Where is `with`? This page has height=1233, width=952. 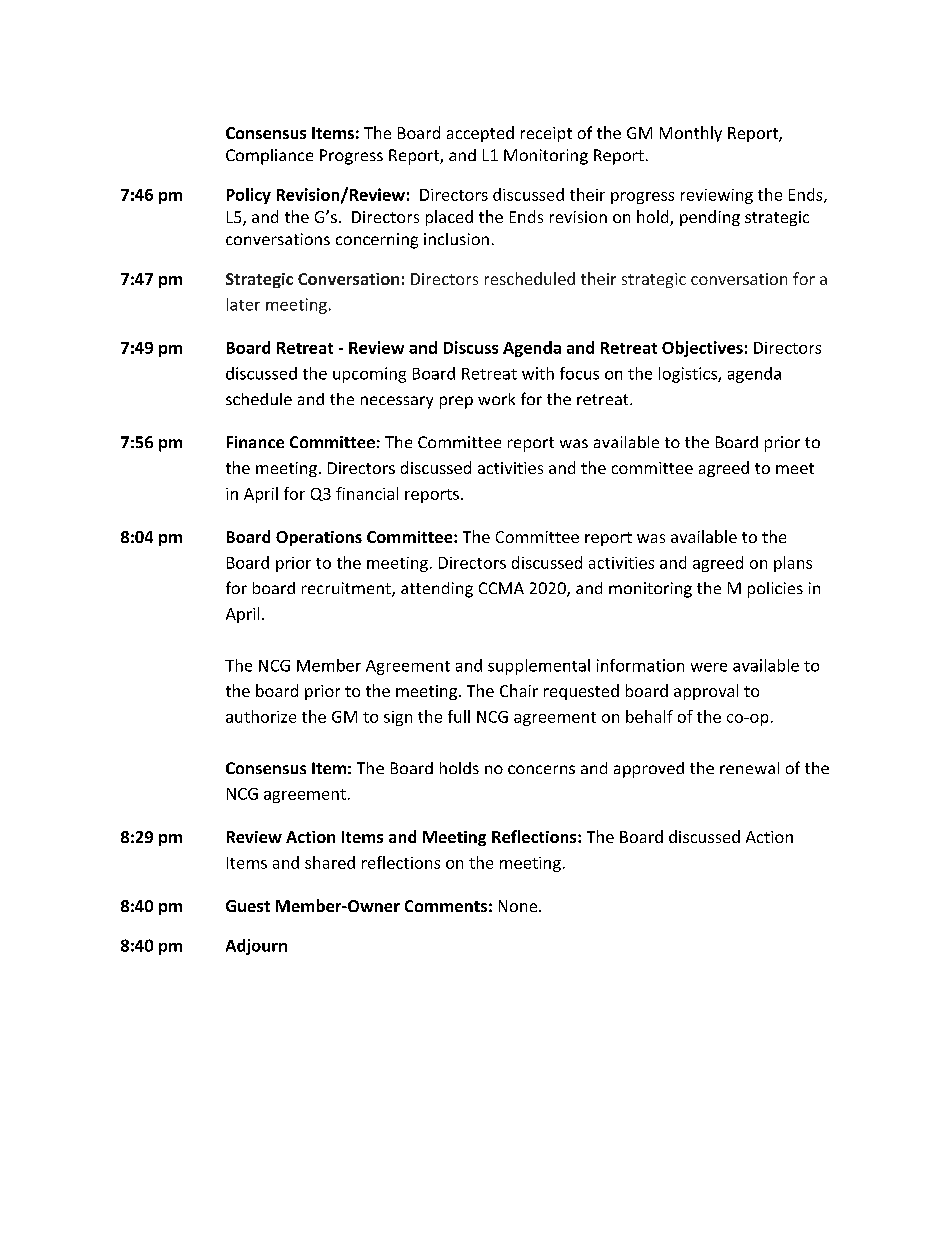 with is located at coordinates (538, 373).
